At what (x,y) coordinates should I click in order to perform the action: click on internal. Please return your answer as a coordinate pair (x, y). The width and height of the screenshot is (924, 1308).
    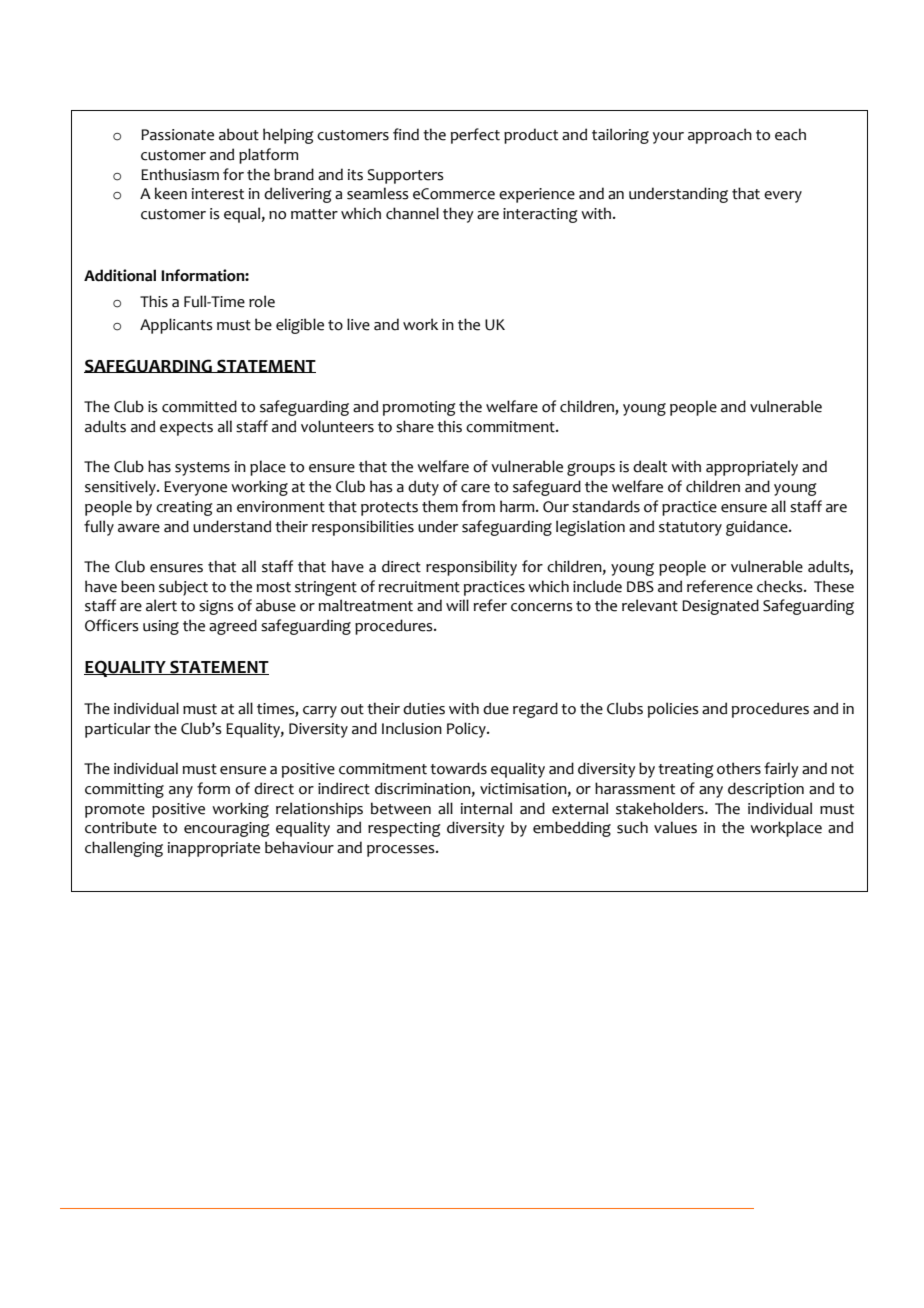
    Looking at the image, I should click on (486, 808).
